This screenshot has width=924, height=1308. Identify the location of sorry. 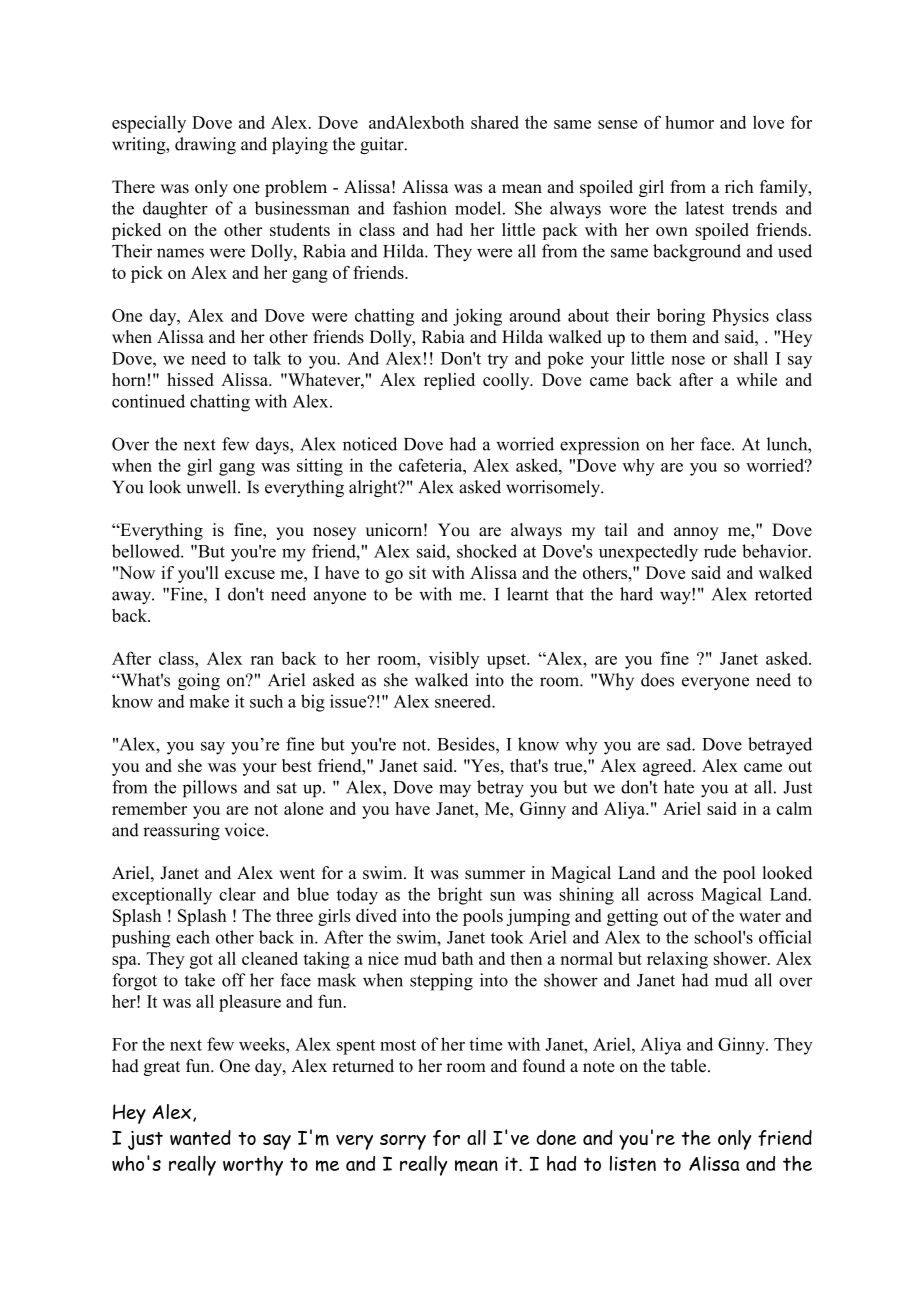
(403, 1142).
